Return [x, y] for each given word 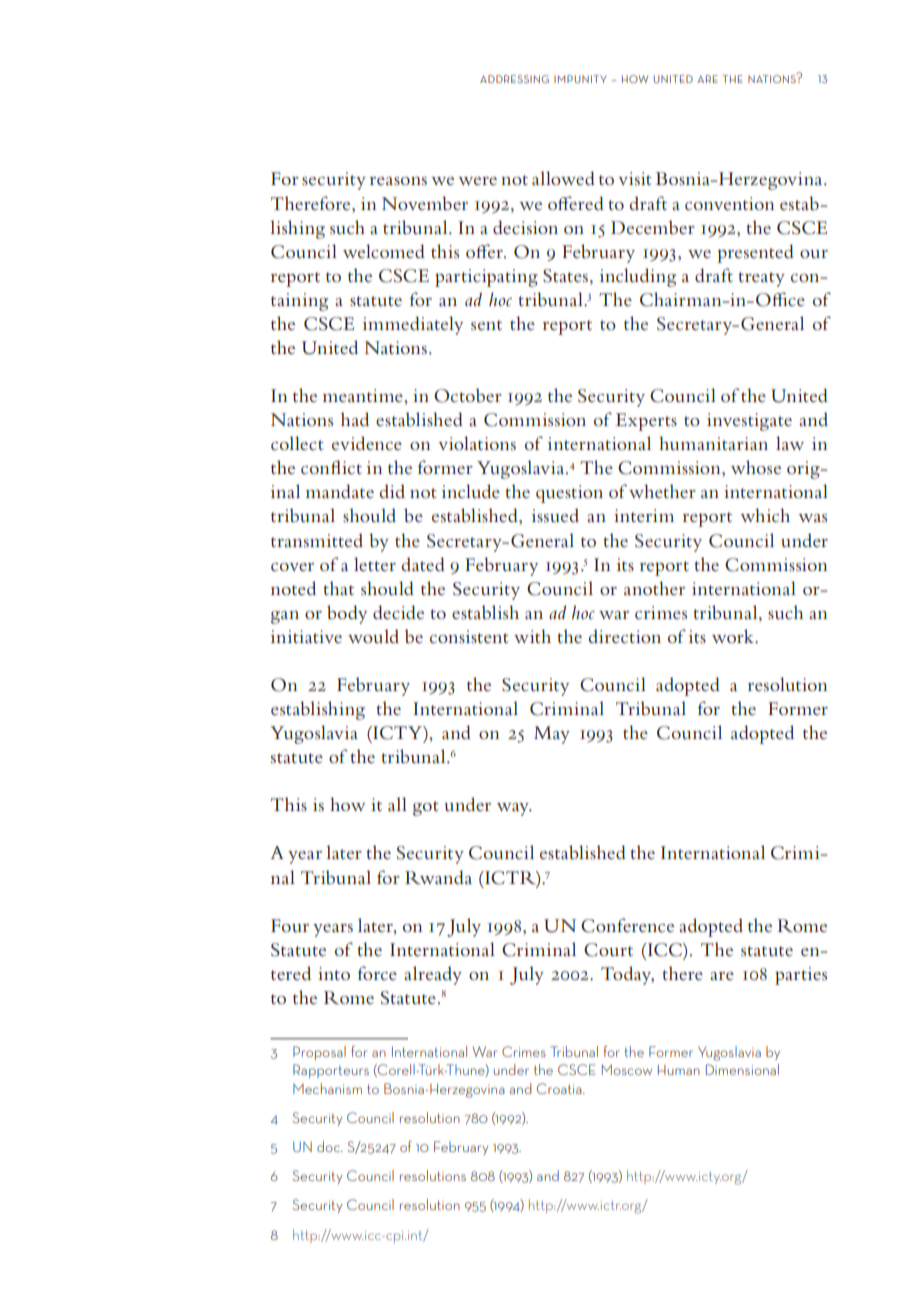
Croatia [560, 1088]
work [734, 636]
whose [756, 467]
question [569, 494]
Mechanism [327, 1088]
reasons [398, 181]
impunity [580, 79]
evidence [367, 443]
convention [730, 204]
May [552, 735]
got [426, 808]
